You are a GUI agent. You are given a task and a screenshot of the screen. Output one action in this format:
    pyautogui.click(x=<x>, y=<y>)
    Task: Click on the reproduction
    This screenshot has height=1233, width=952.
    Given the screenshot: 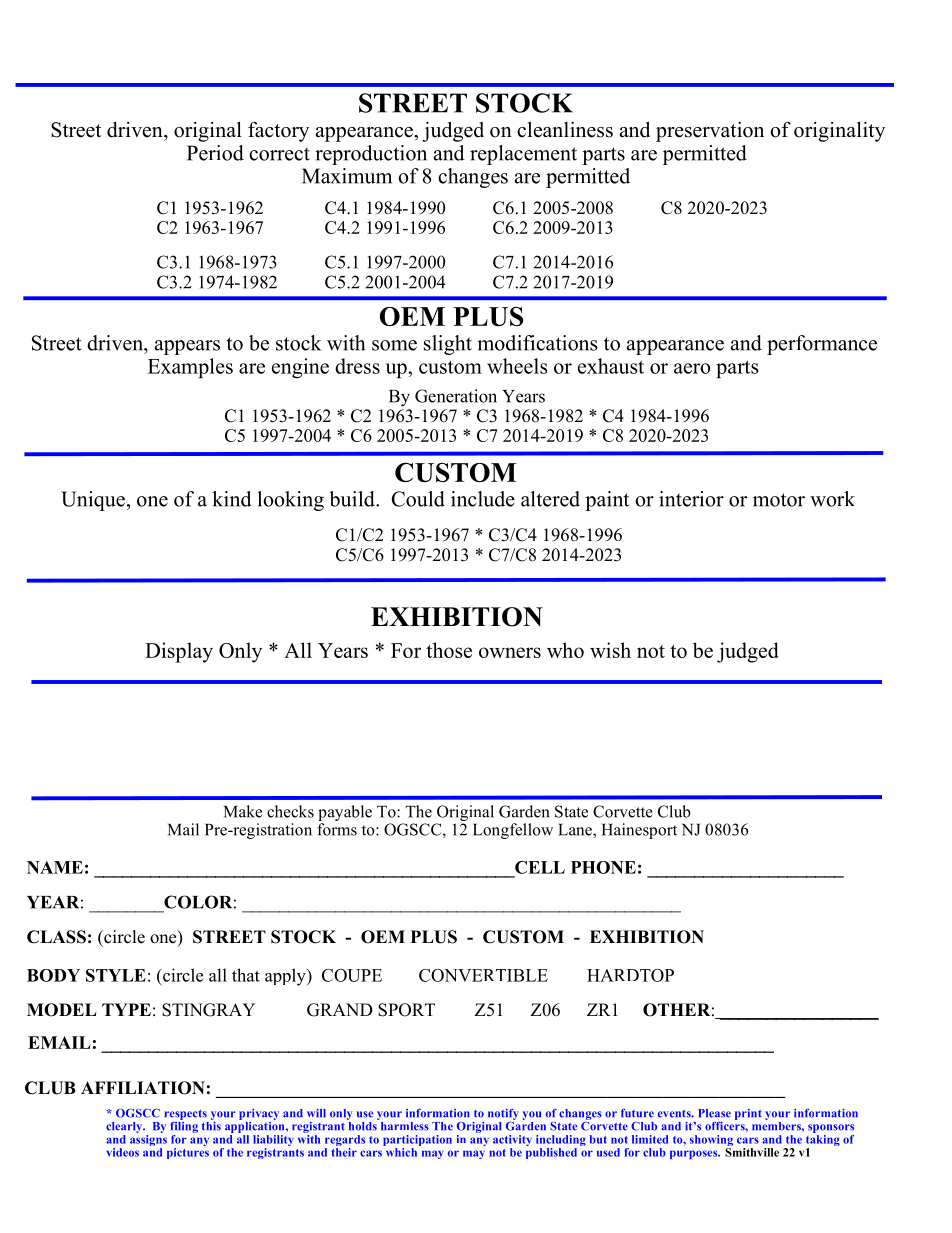 What is the action you would take?
    pyautogui.click(x=371, y=155)
